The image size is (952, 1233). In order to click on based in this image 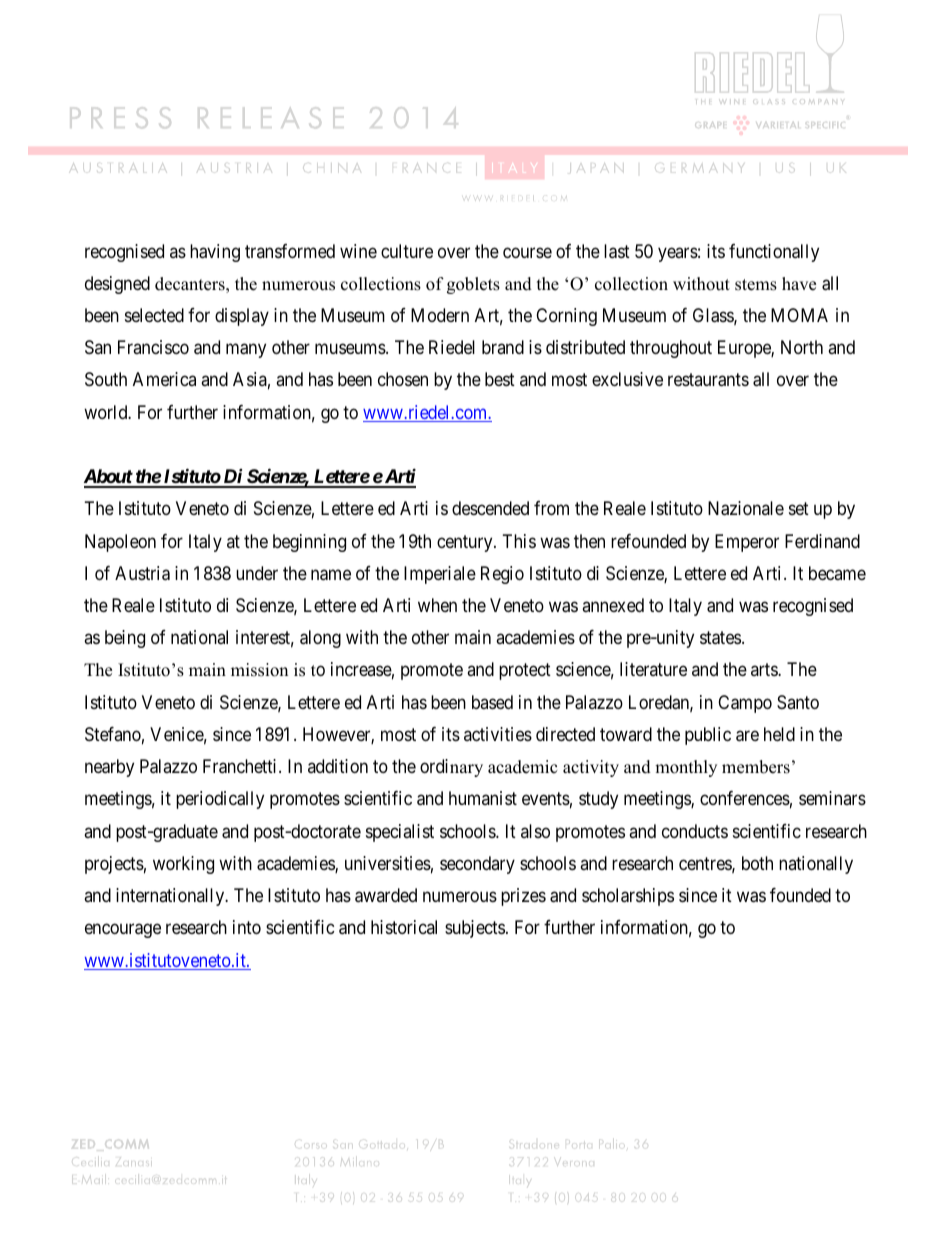, I will do `click(492, 702)`.
